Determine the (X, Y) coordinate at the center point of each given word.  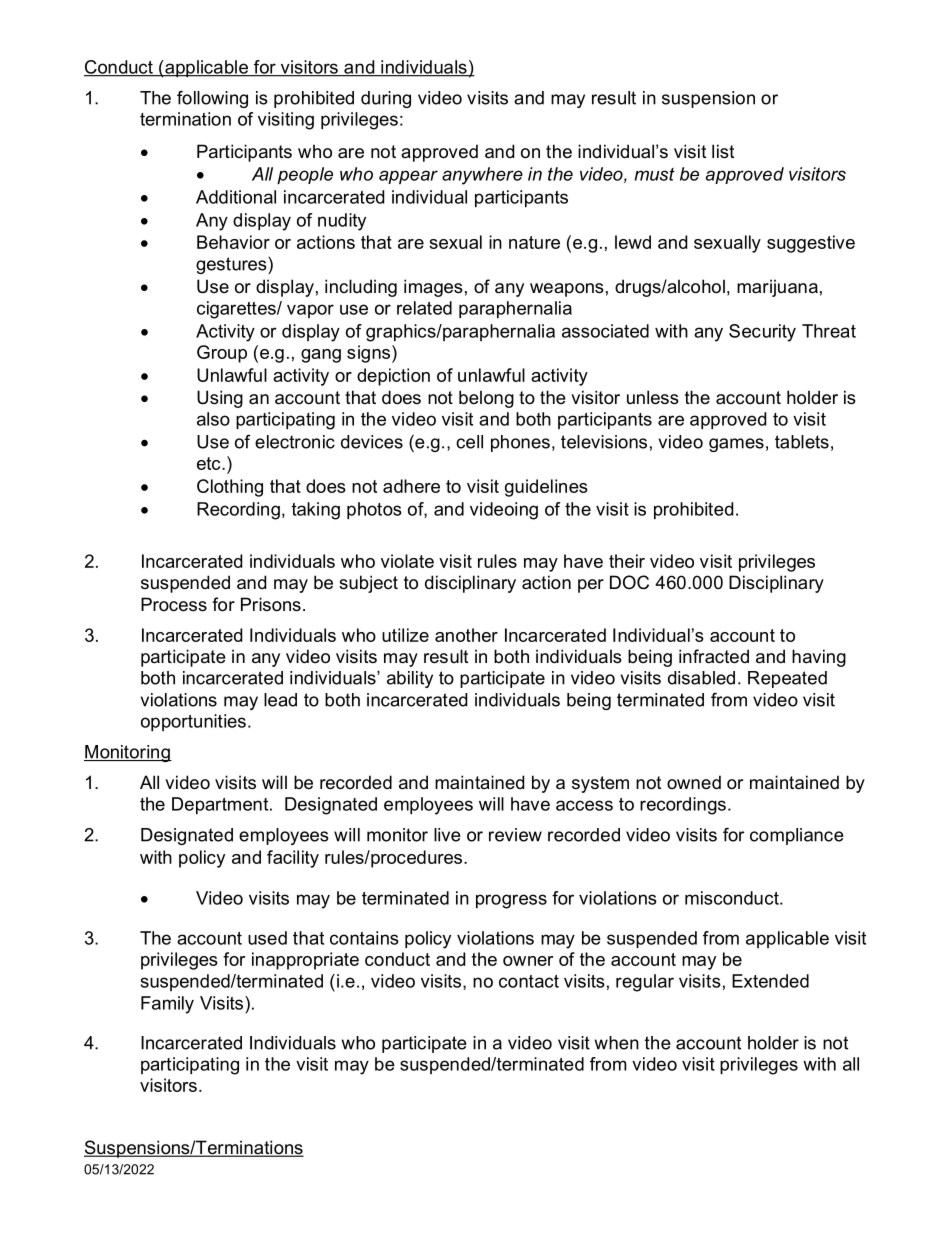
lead (280, 700)
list (723, 151)
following (212, 99)
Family (167, 1005)
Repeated (787, 679)
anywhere (482, 176)
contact (529, 981)
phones (520, 443)
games (736, 445)
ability (410, 679)
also (213, 419)
